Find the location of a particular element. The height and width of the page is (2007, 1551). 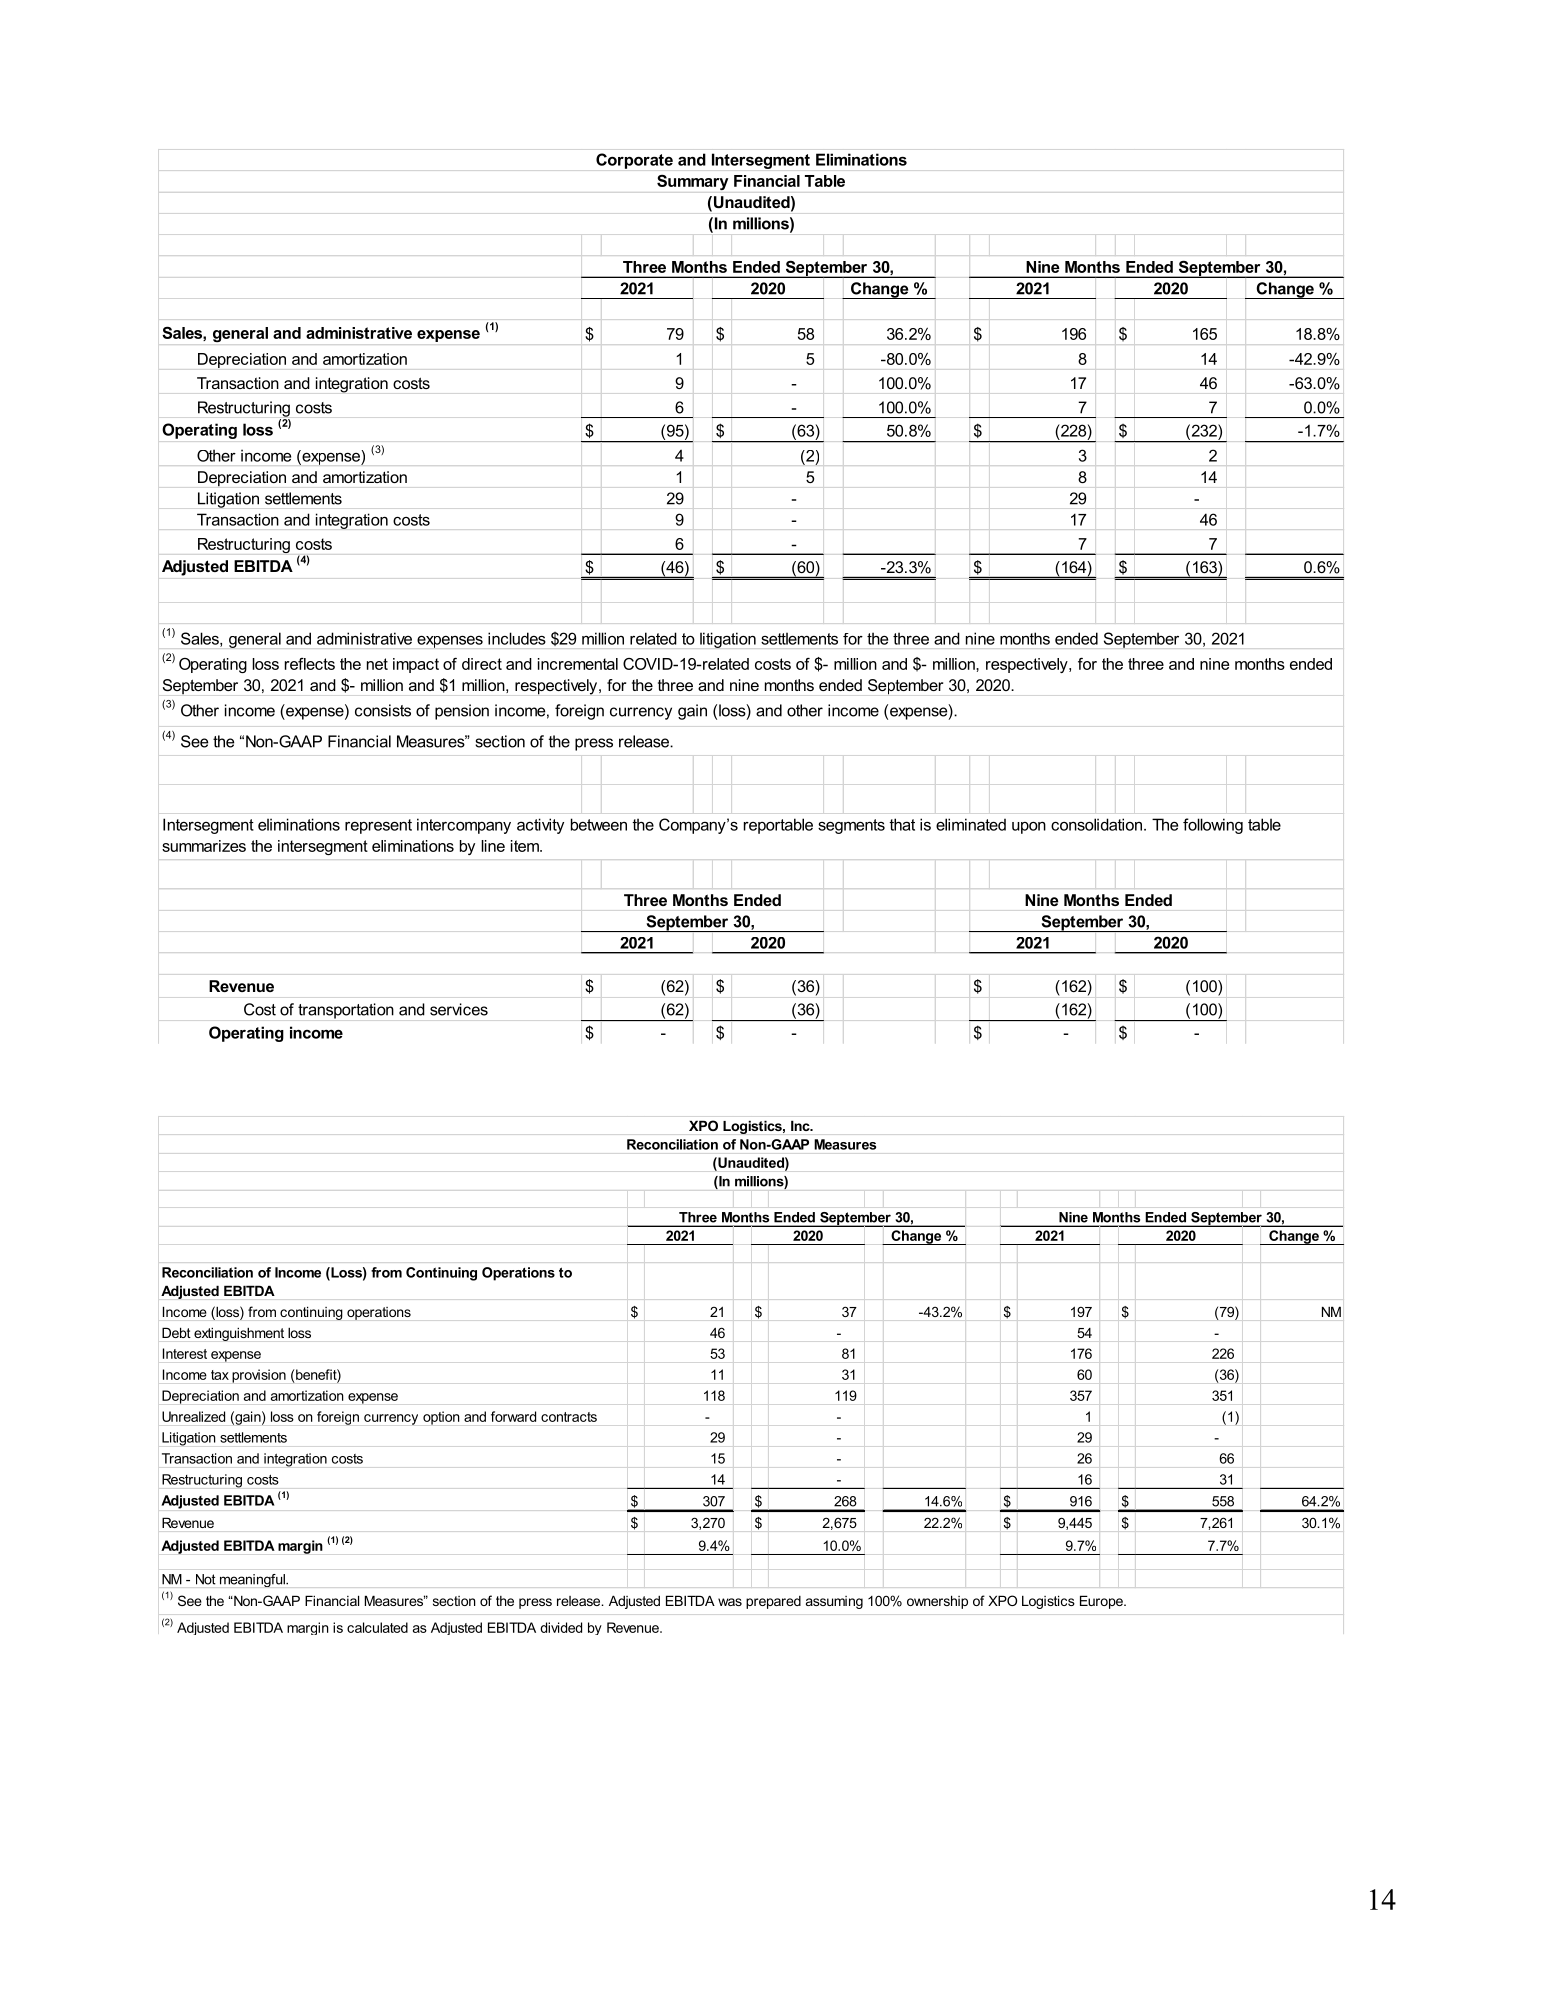

upon is located at coordinates (1029, 827).
